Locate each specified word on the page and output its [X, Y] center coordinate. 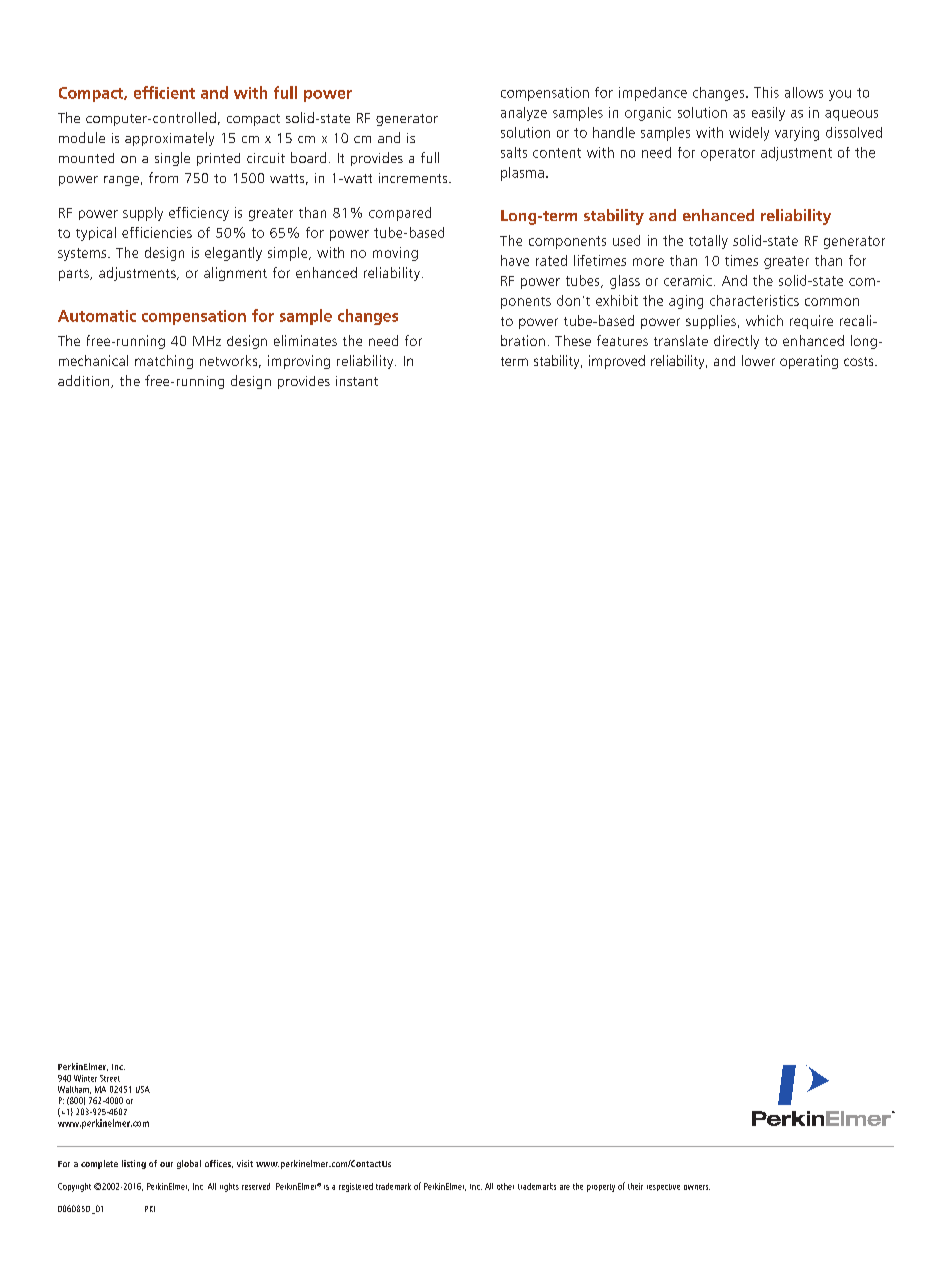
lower [758, 360]
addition [85, 381]
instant [357, 381]
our [166, 1164]
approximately [169, 139]
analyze [524, 114]
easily [768, 114]
